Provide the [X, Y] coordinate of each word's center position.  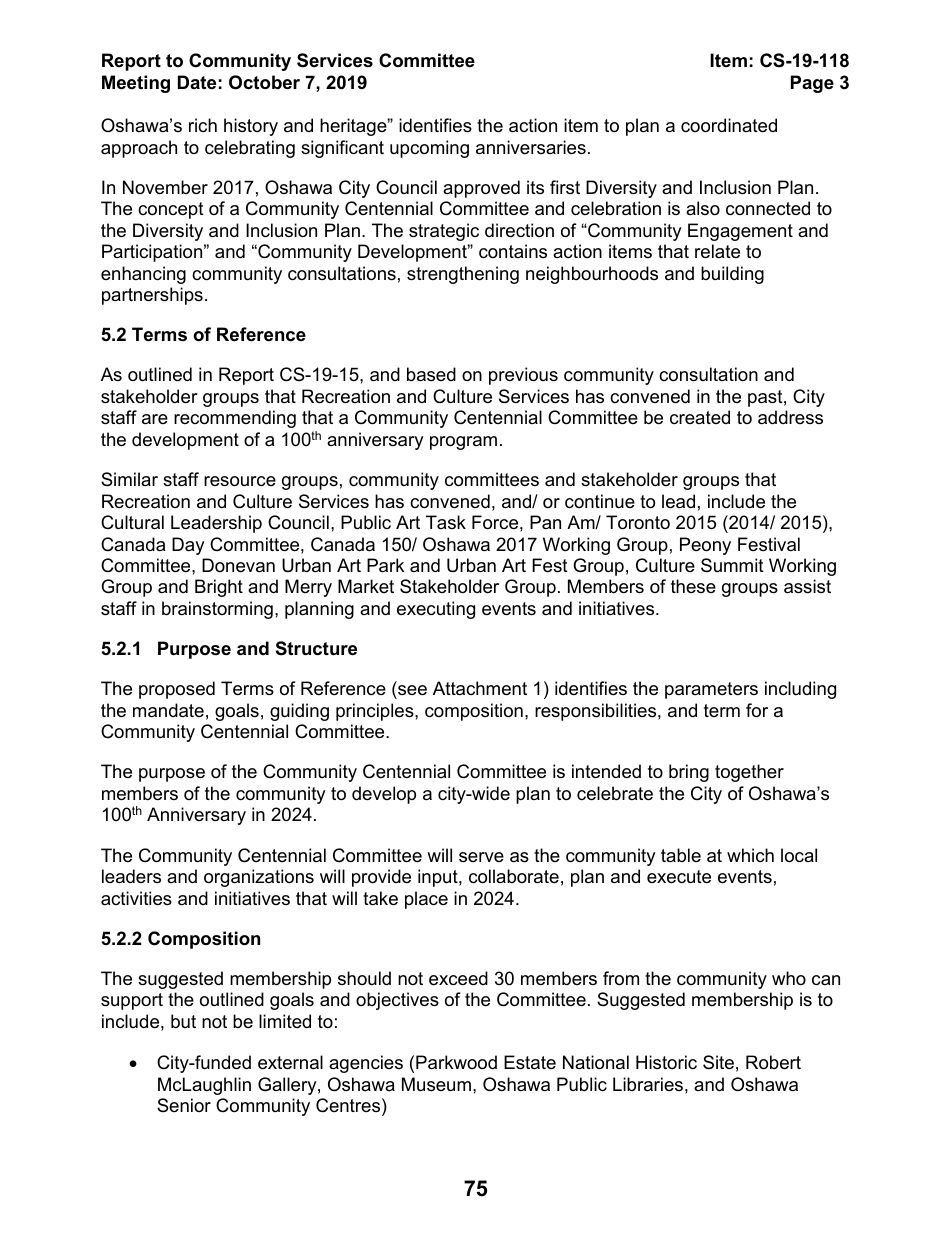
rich [203, 125]
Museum [436, 1084]
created [700, 417]
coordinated [729, 125]
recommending [235, 419]
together [749, 773]
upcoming [429, 149]
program [463, 443]
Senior [184, 1105]
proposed [177, 690]
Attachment [480, 688]
